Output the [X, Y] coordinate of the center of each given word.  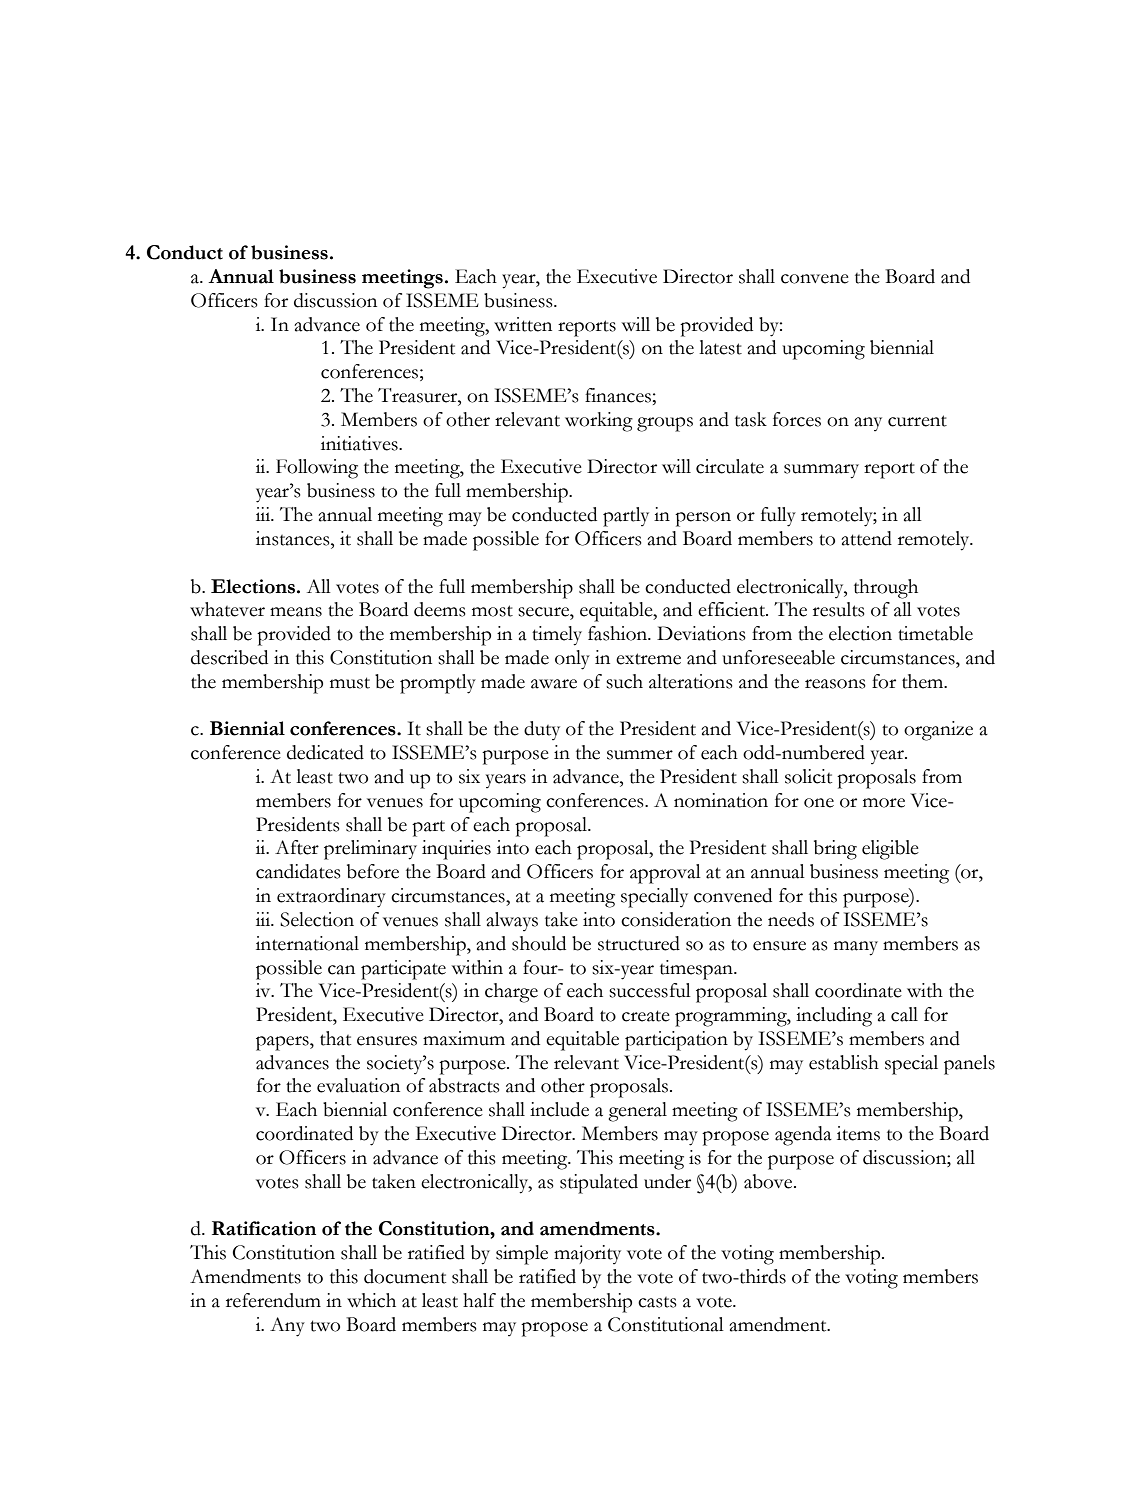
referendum [273, 1300]
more [884, 803]
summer [640, 755]
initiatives [360, 443]
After [297, 847]
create [646, 1016]
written [523, 324]
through [886, 589]
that [335, 1038]
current [917, 421]
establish [844, 1062]
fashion [618, 633]
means [296, 612]
